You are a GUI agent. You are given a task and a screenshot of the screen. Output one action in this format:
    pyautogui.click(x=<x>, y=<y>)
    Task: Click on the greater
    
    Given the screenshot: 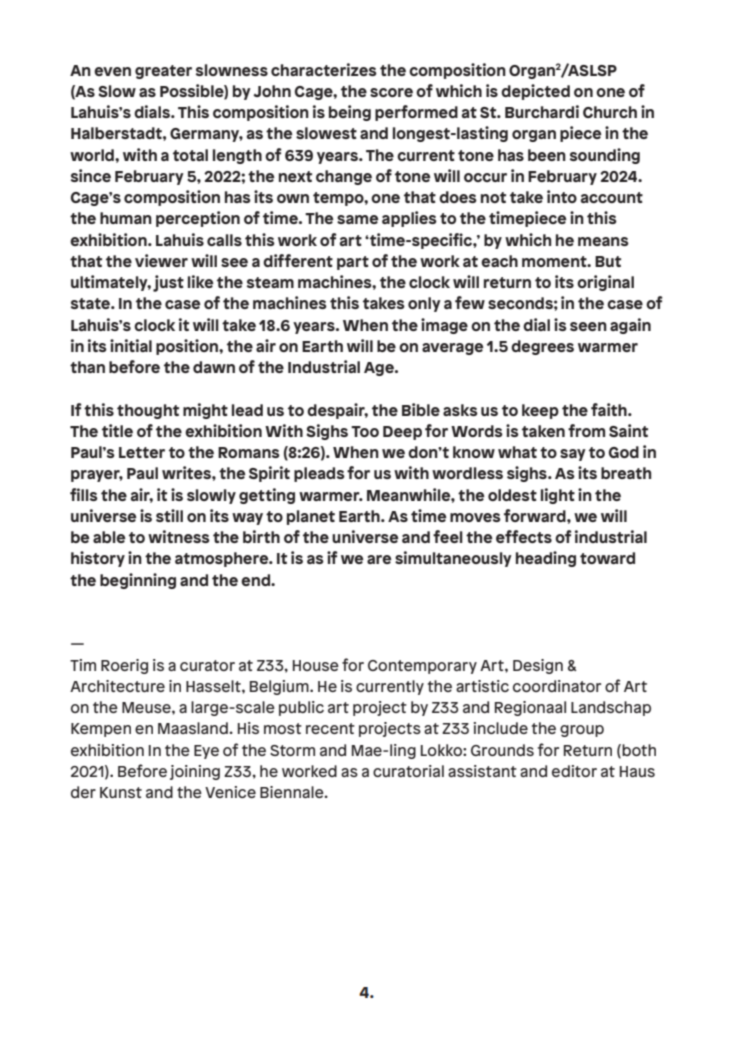 What is the action you would take?
    pyautogui.click(x=163, y=72)
